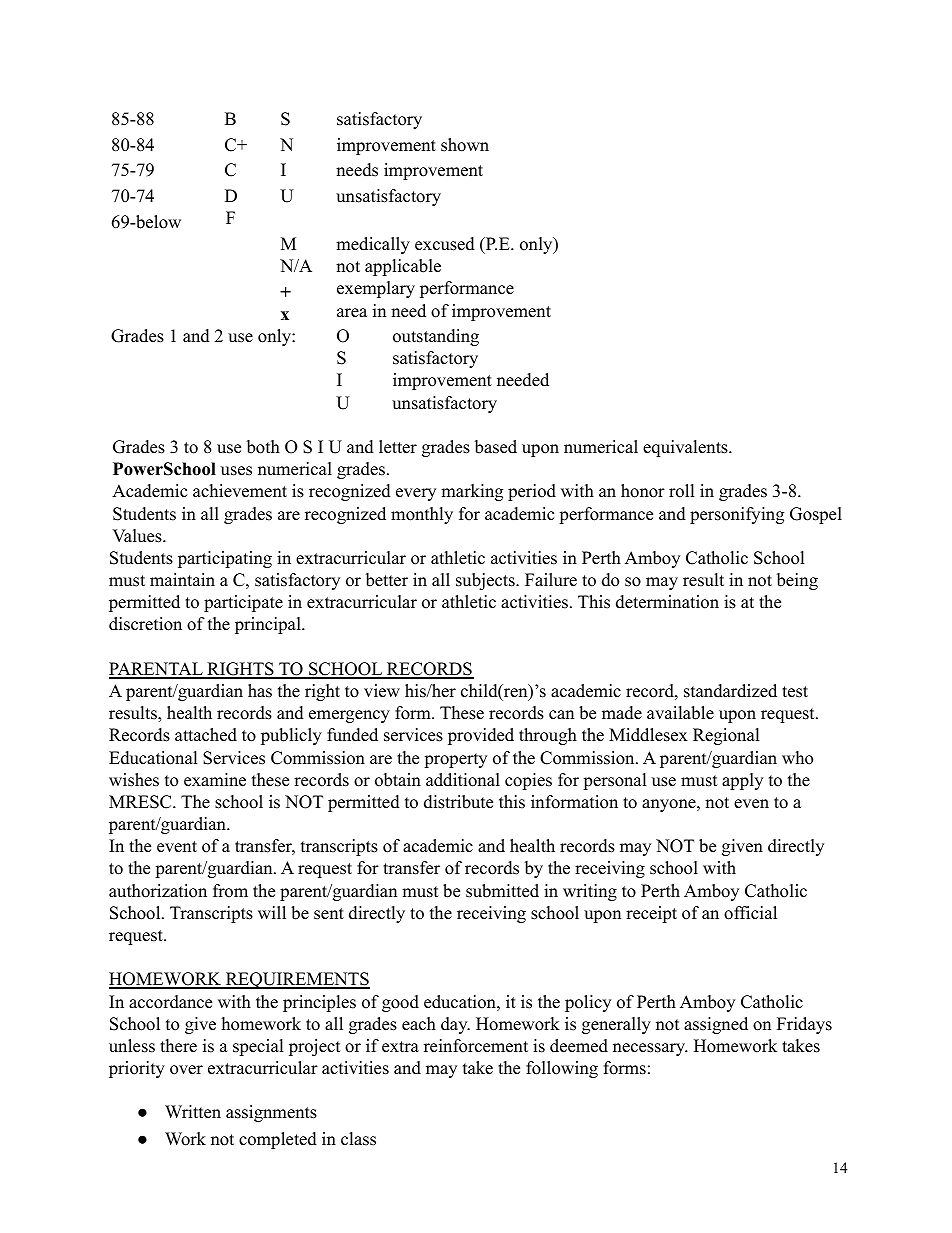  Describe the element at coordinates (193, 1112) in the screenshot. I see `Written` at that location.
